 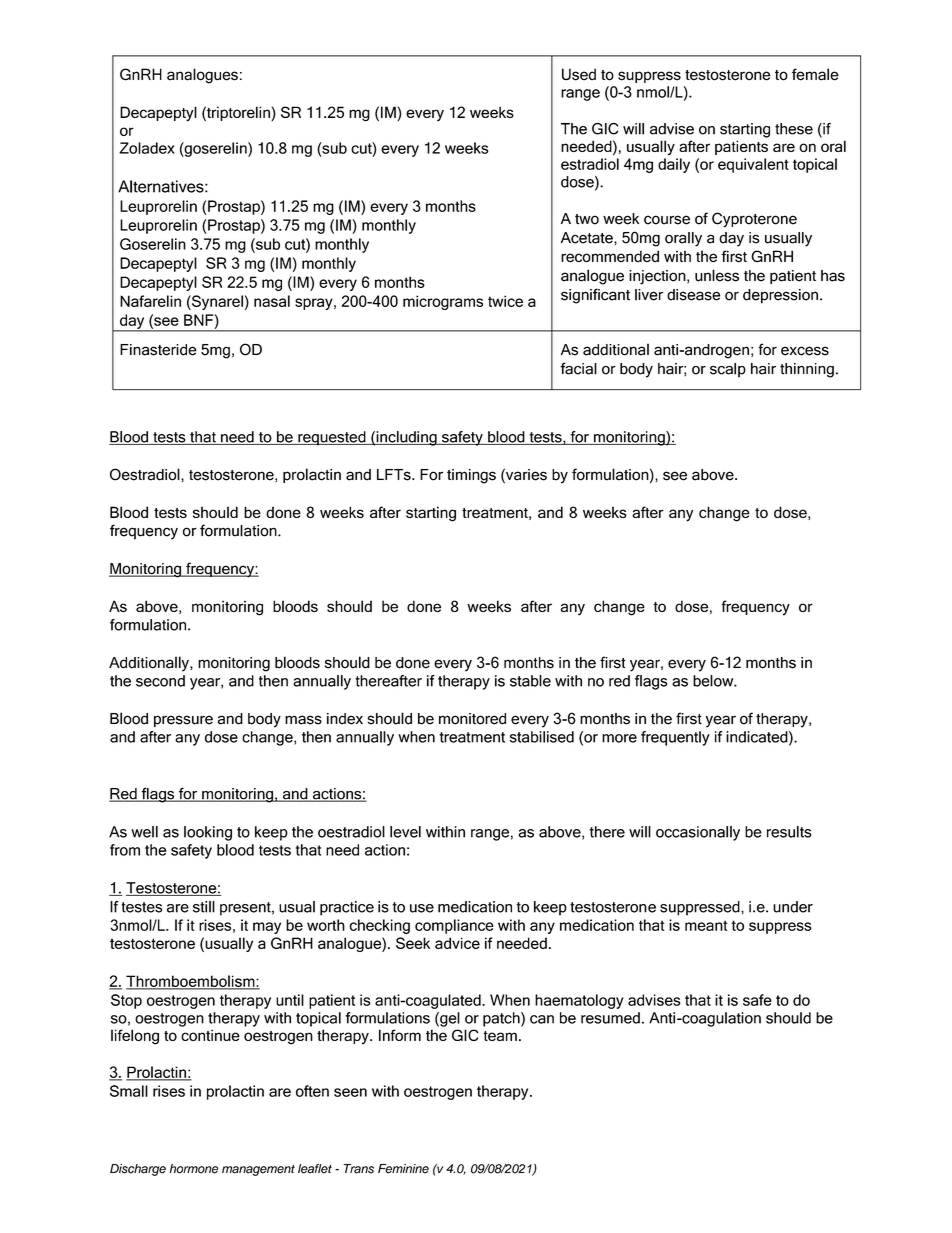 What do you see at coordinates (193, 1169) in the screenshot?
I see `hormone` at bounding box center [193, 1169].
